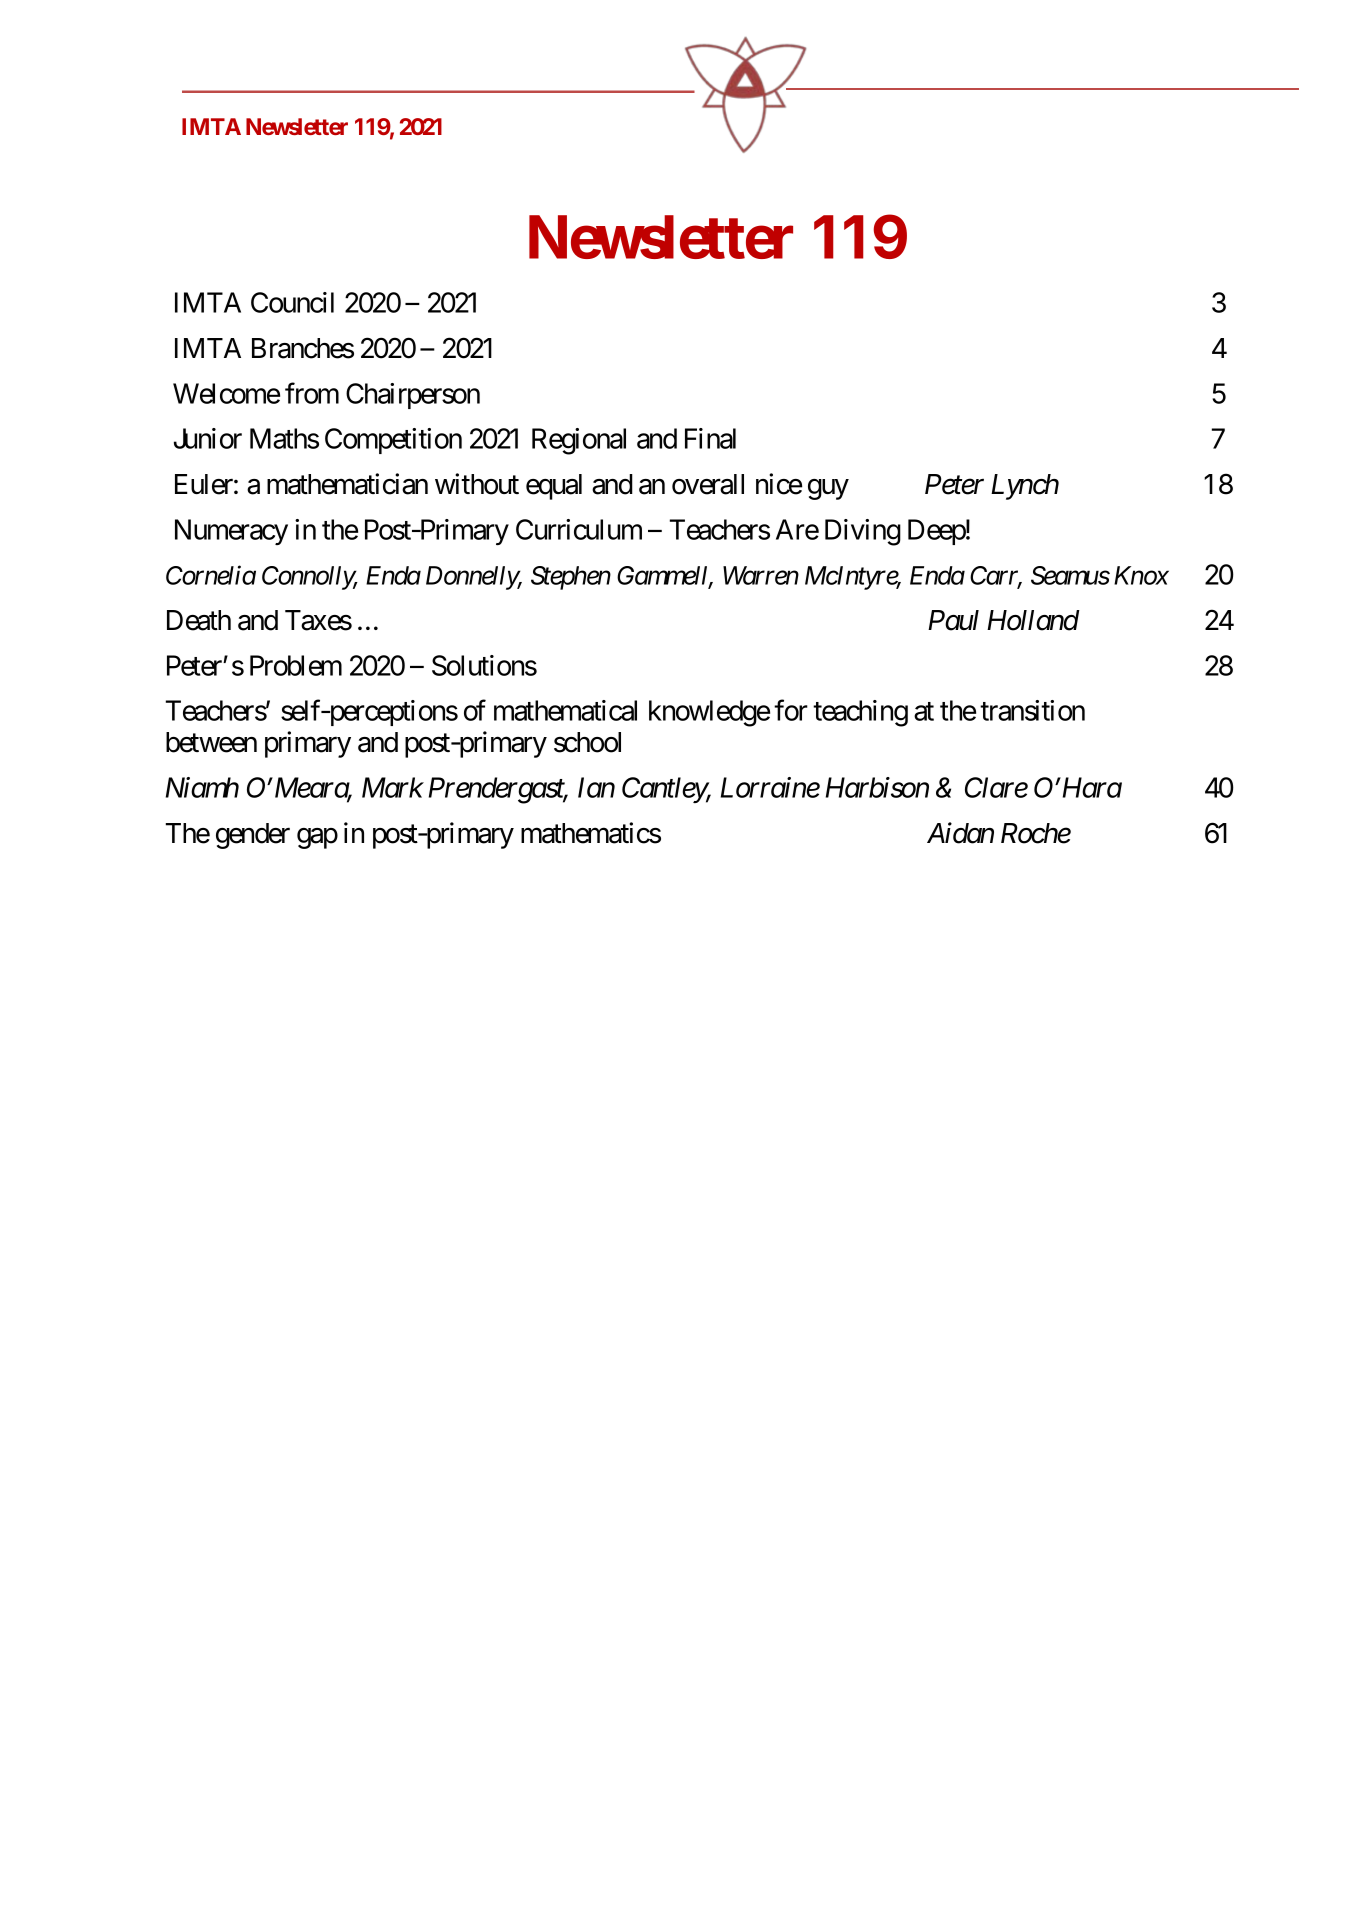 The width and height of the image is (1365, 1930). What do you see at coordinates (292, 302) in the image?
I see `Council` at bounding box center [292, 302].
